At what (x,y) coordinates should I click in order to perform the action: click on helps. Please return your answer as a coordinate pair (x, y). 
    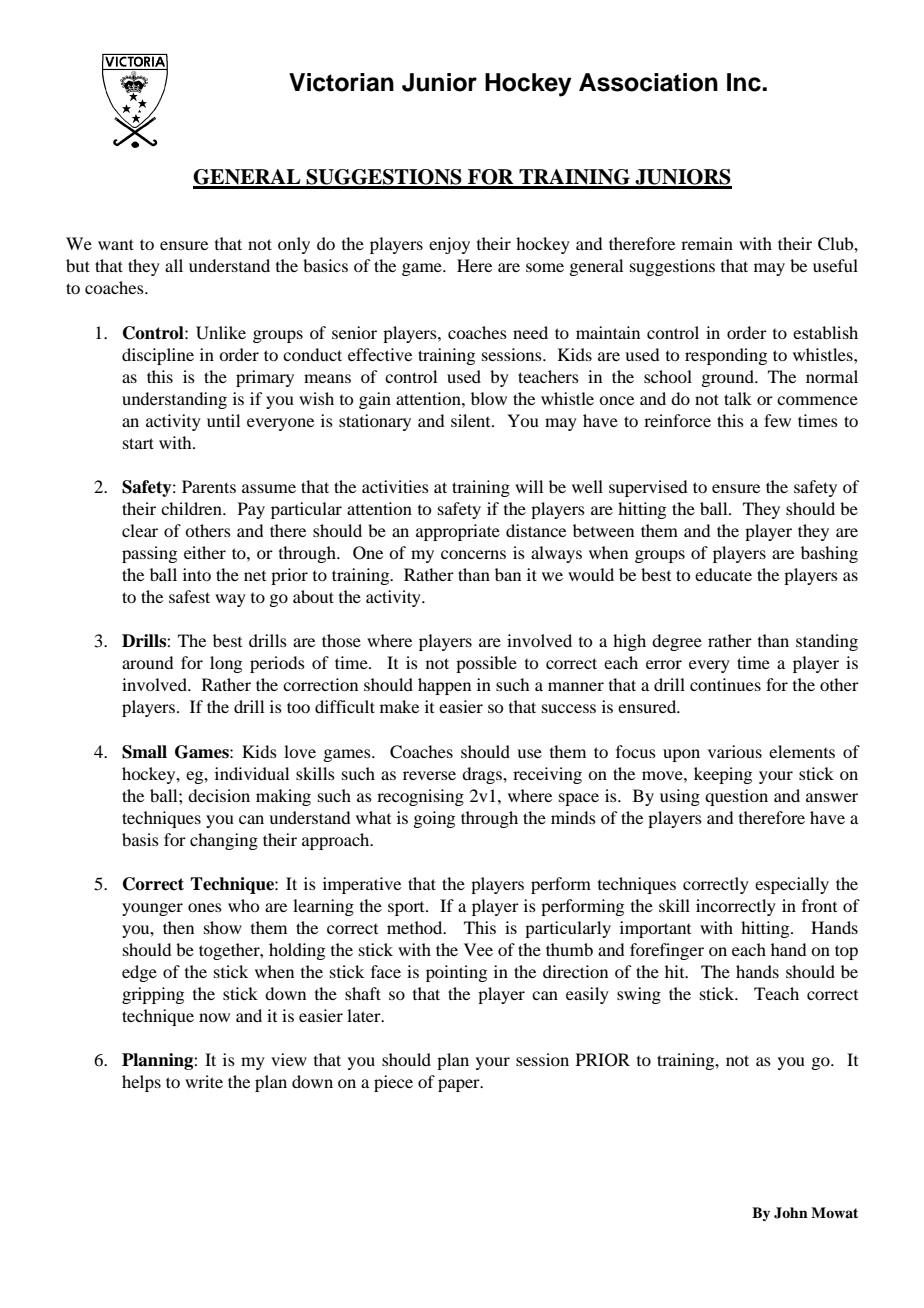
    Looking at the image, I should click on (141, 1083).
